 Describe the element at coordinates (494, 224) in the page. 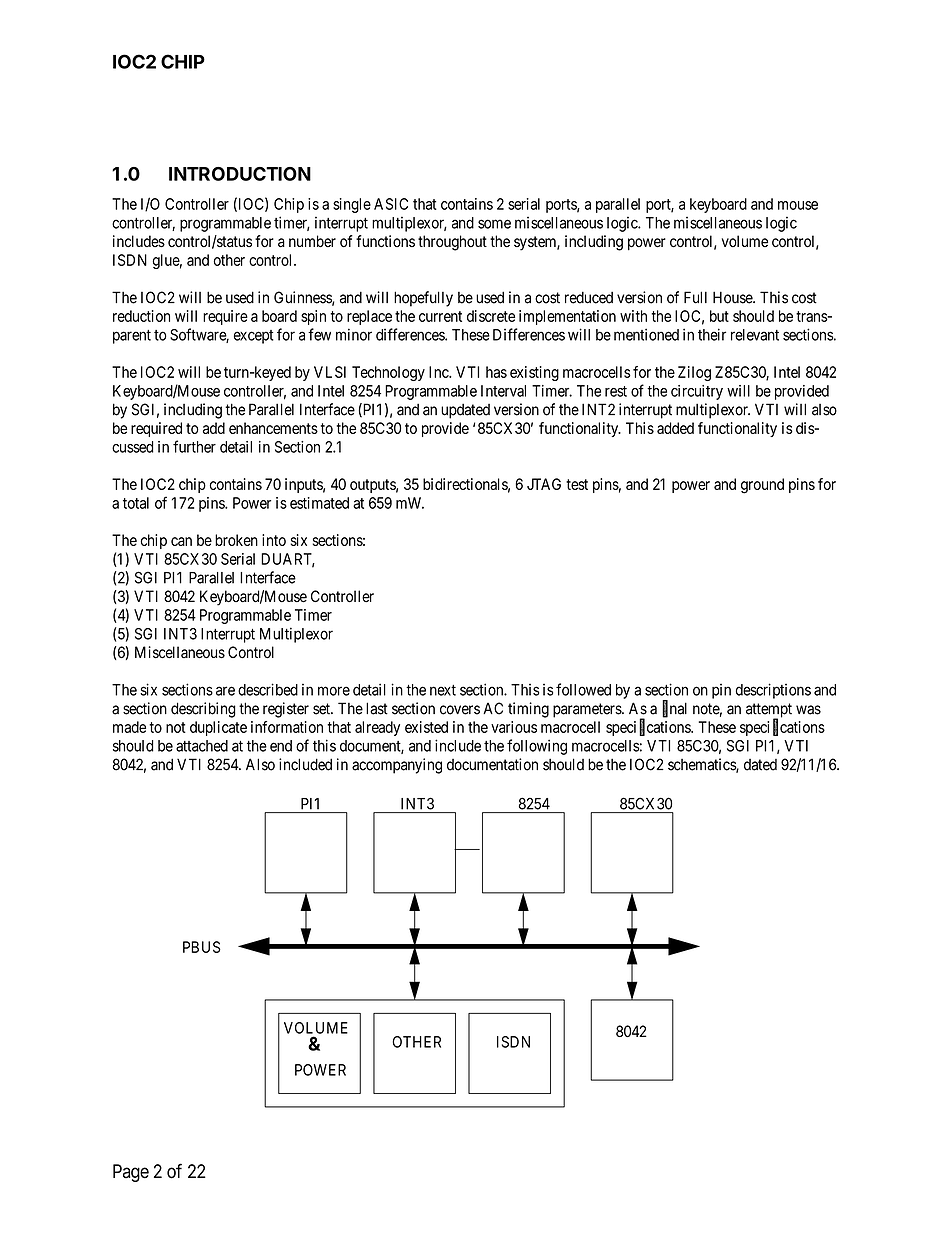

I see `some` at that location.
